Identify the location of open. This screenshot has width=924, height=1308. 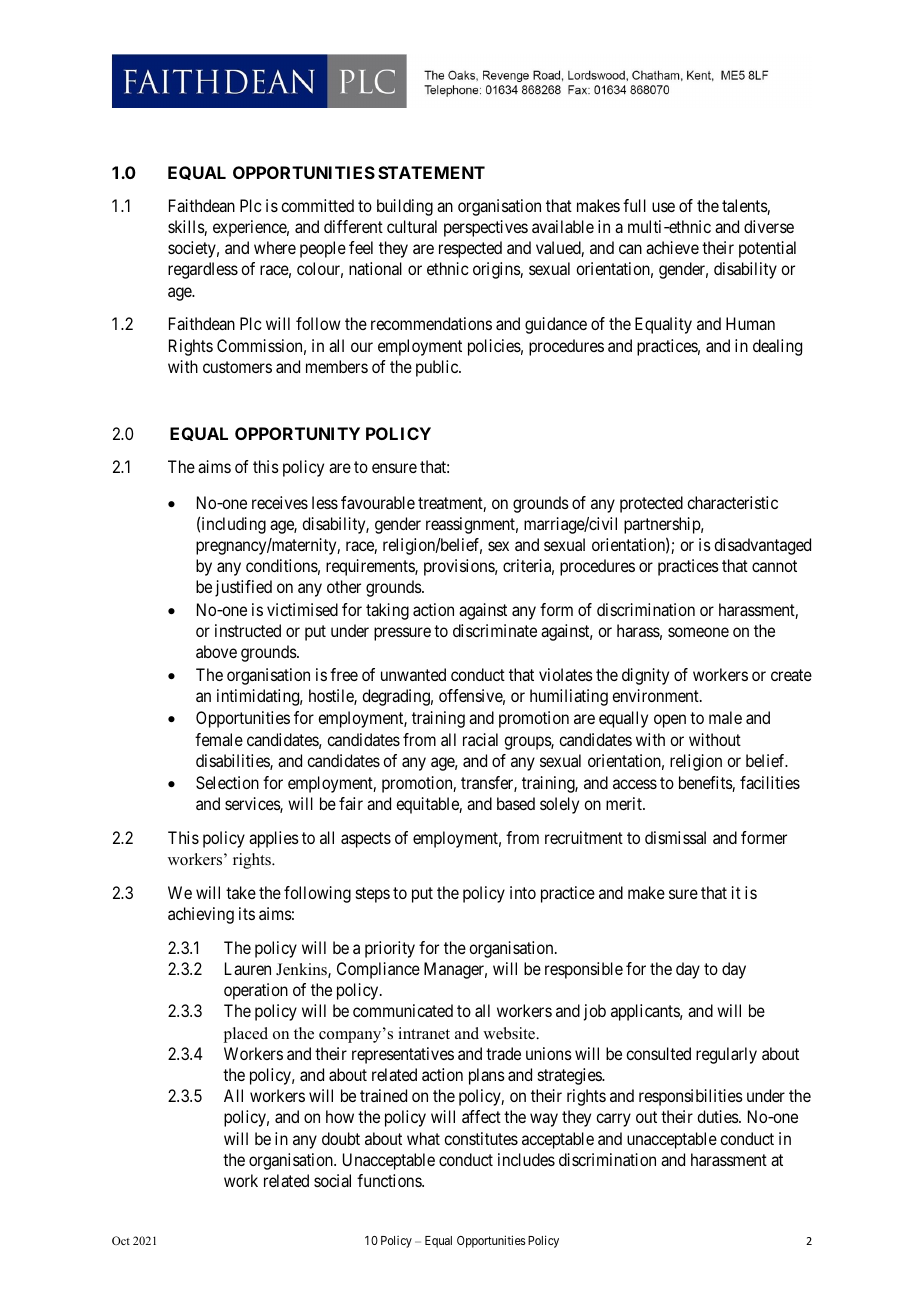
(670, 721).
